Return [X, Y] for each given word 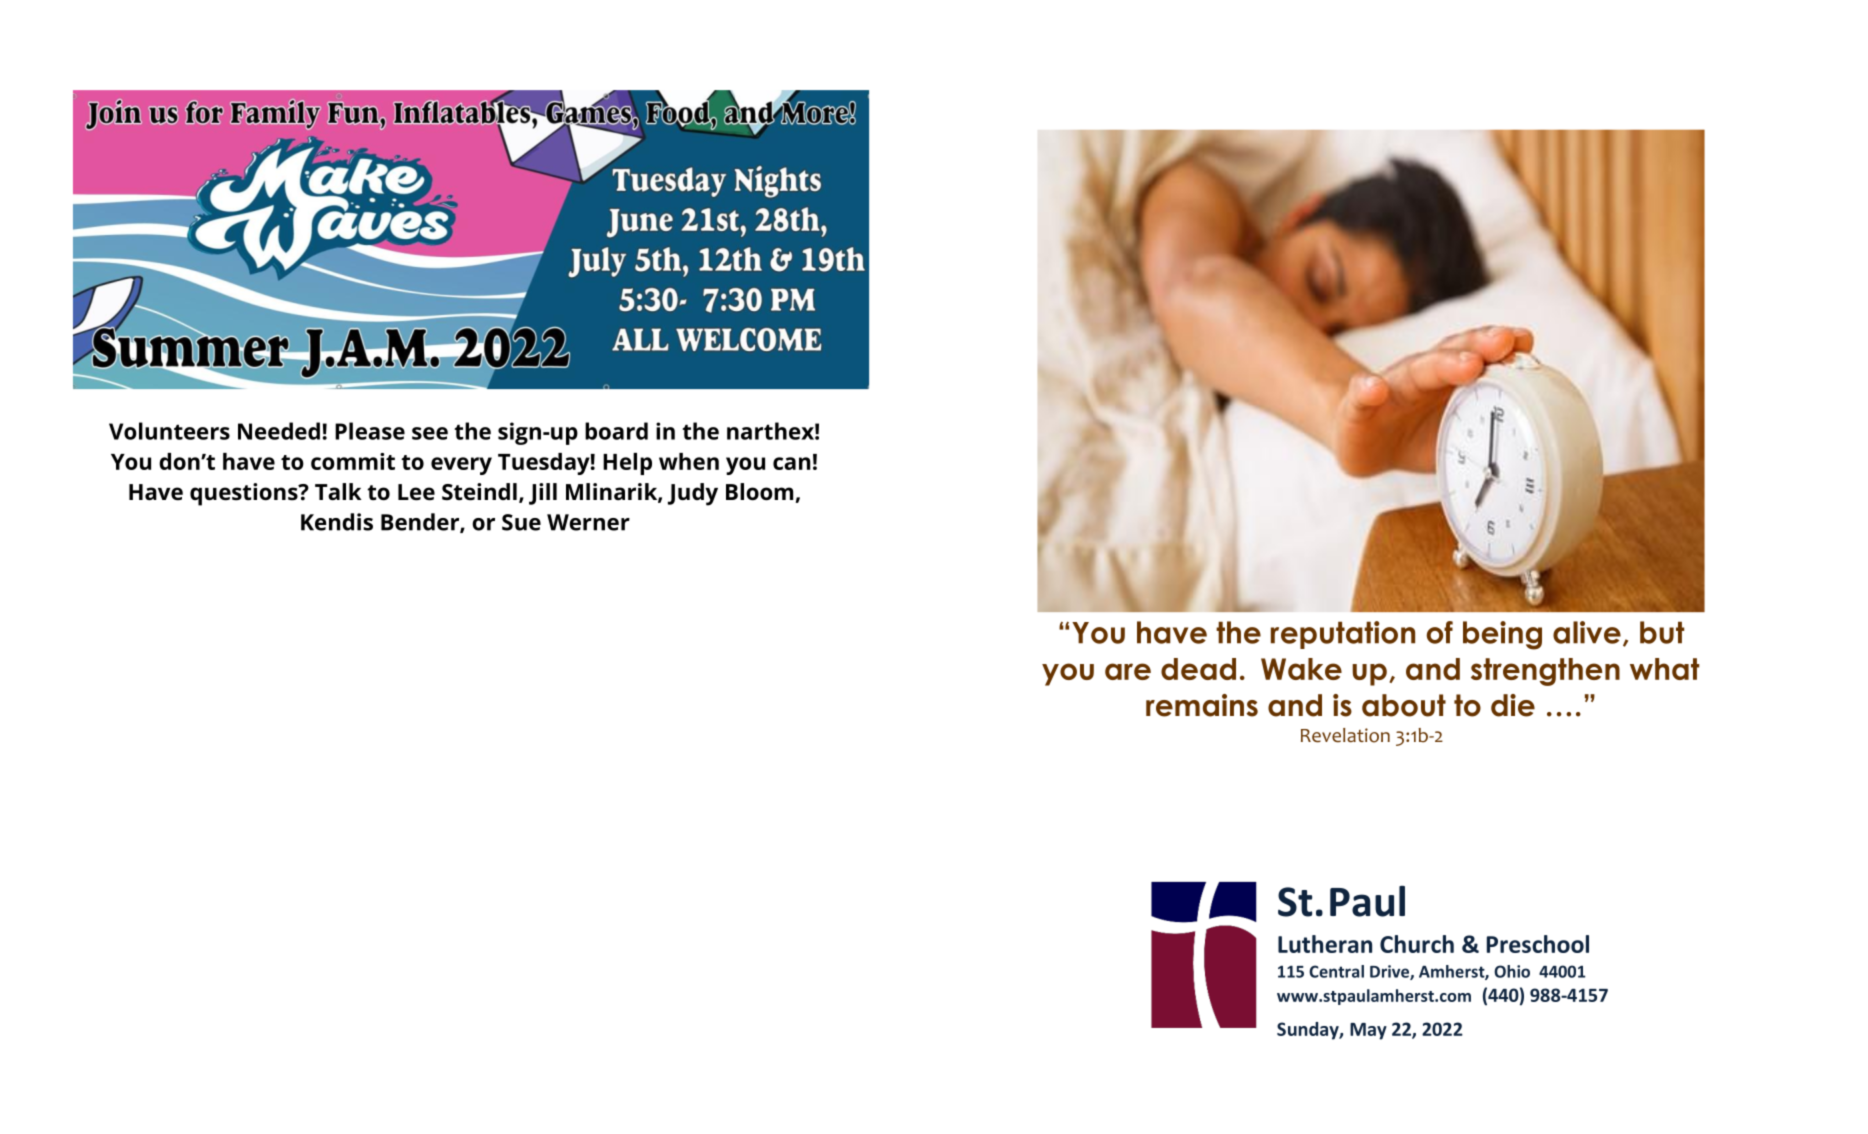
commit [353, 461]
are [1128, 671]
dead [1198, 669]
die [1513, 705]
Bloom [759, 492]
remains [1202, 705]
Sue [521, 522]
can [791, 463]
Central [1336, 971]
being [1502, 635]
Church [1417, 944]
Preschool [1538, 944]
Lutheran [1325, 944]
